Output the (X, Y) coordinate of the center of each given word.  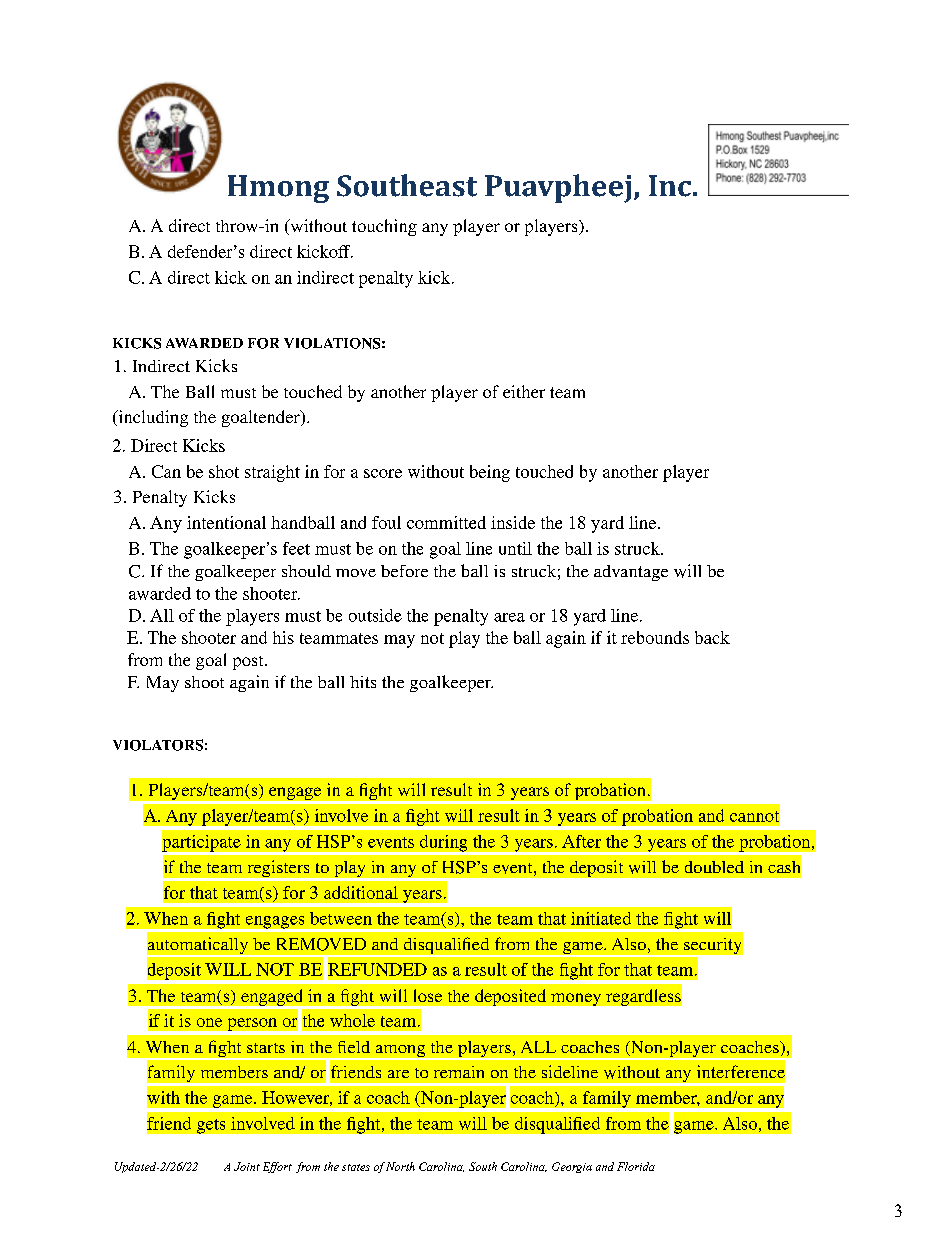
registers (278, 870)
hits (363, 682)
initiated (601, 918)
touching (384, 227)
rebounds (655, 637)
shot (224, 471)
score (383, 473)
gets (211, 1126)
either (524, 391)
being (490, 473)
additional (361, 892)
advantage (631, 573)
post (249, 663)
